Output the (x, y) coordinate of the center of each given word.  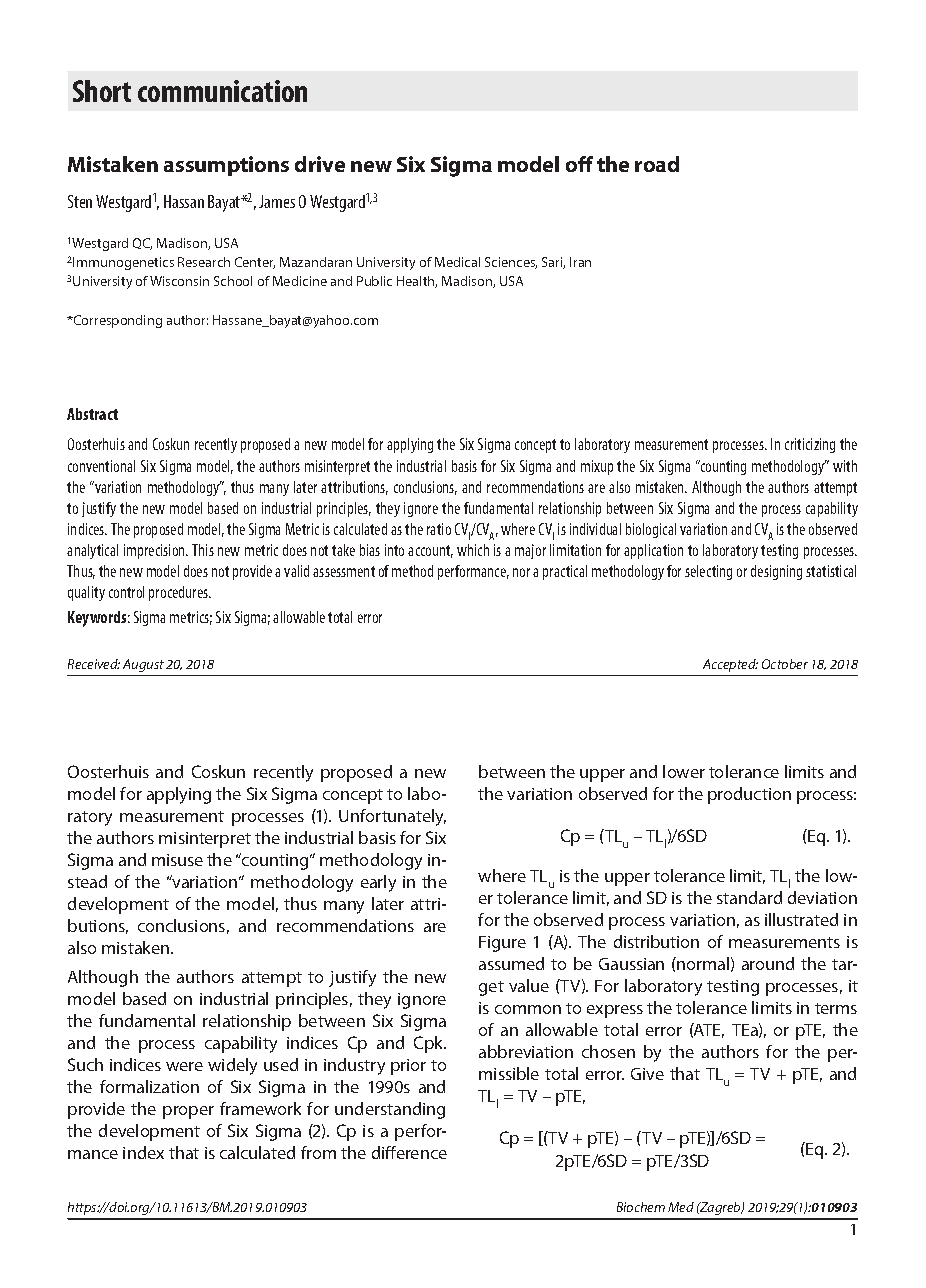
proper (188, 1112)
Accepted (730, 665)
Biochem (641, 1207)
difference (409, 1152)
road (657, 164)
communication (222, 91)
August (143, 665)
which (473, 550)
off (579, 164)
